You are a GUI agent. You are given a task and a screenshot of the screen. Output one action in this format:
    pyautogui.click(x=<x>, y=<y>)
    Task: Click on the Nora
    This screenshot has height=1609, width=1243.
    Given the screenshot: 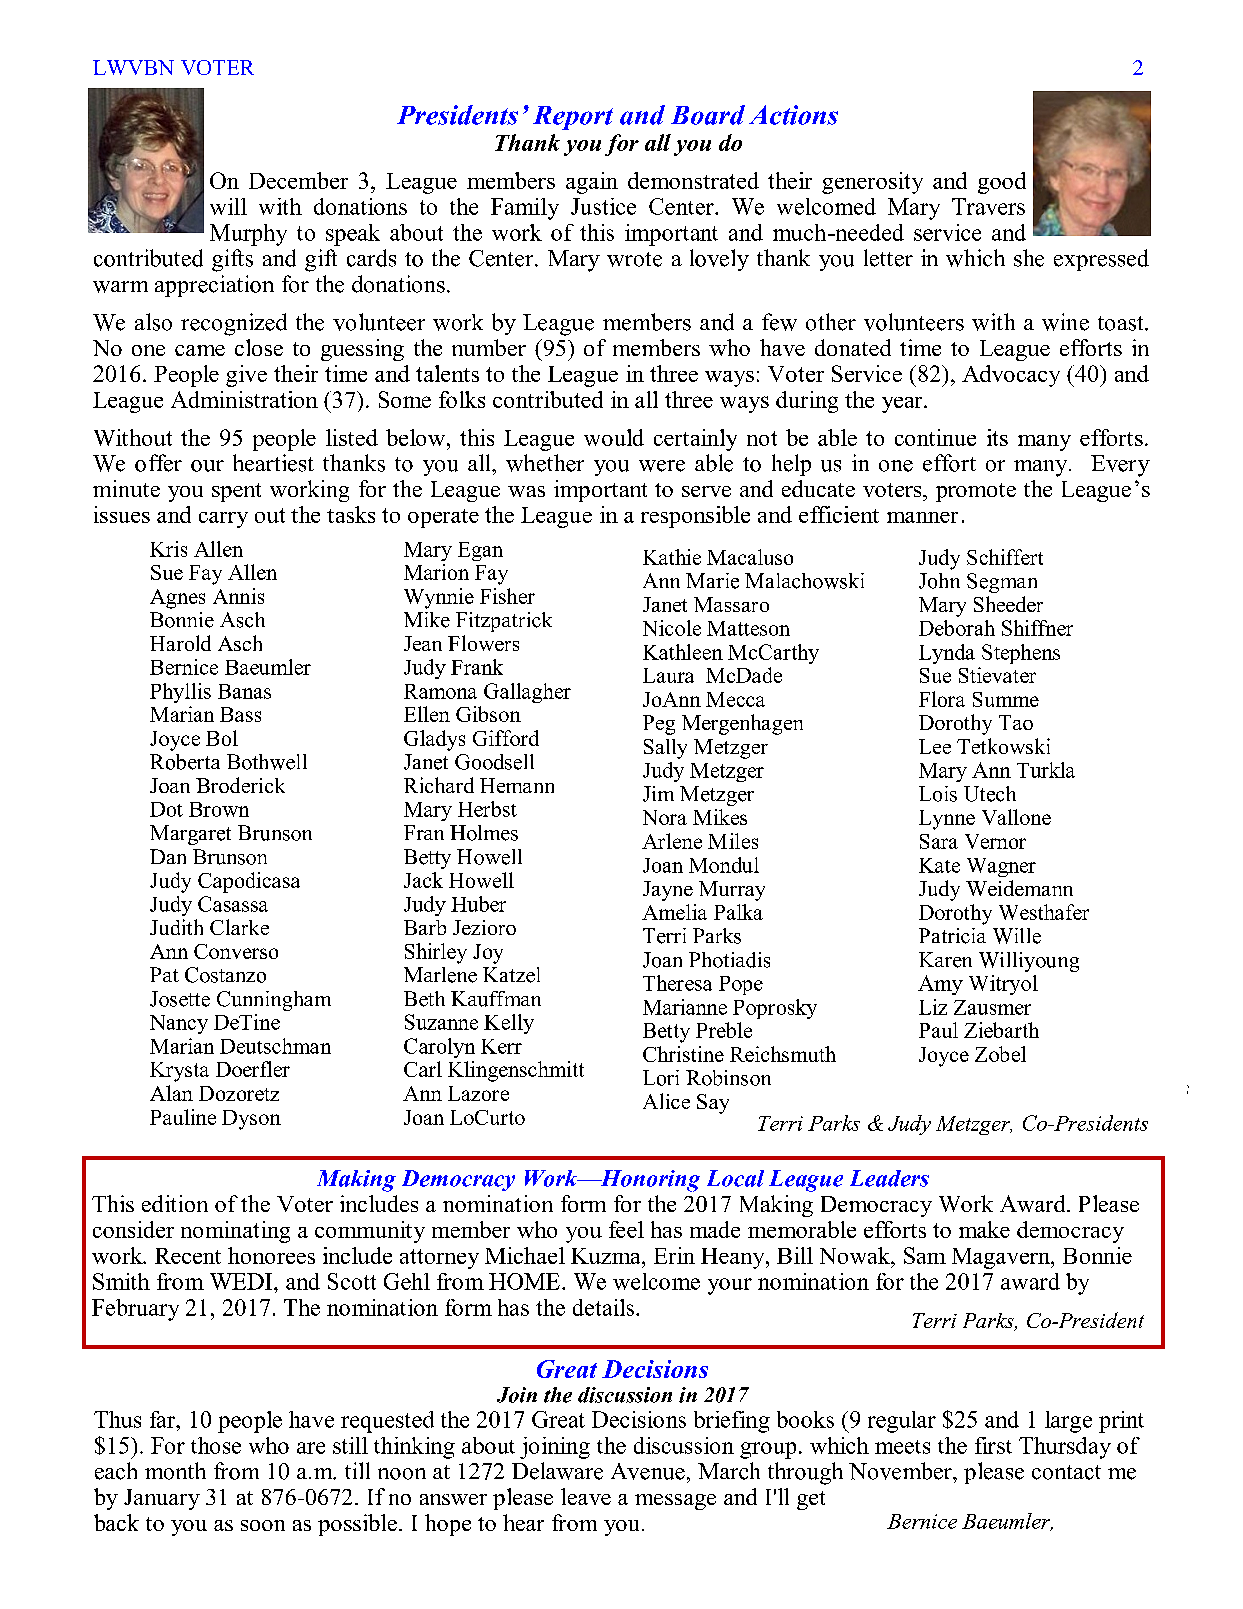 What is the action you would take?
    pyautogui.click(x=665, y=817)
